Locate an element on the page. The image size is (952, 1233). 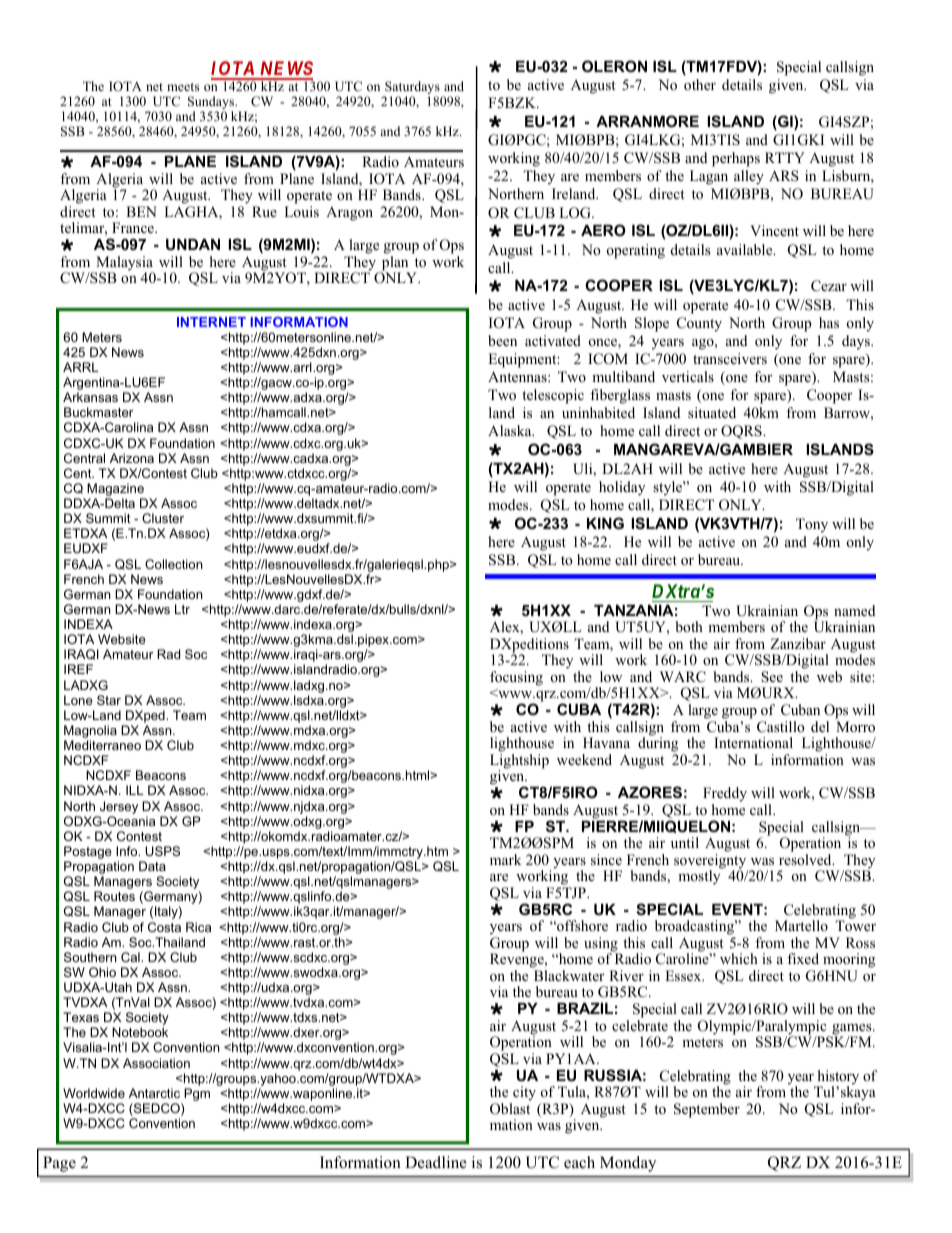
Aragon is located at coordinates (349, 213).
